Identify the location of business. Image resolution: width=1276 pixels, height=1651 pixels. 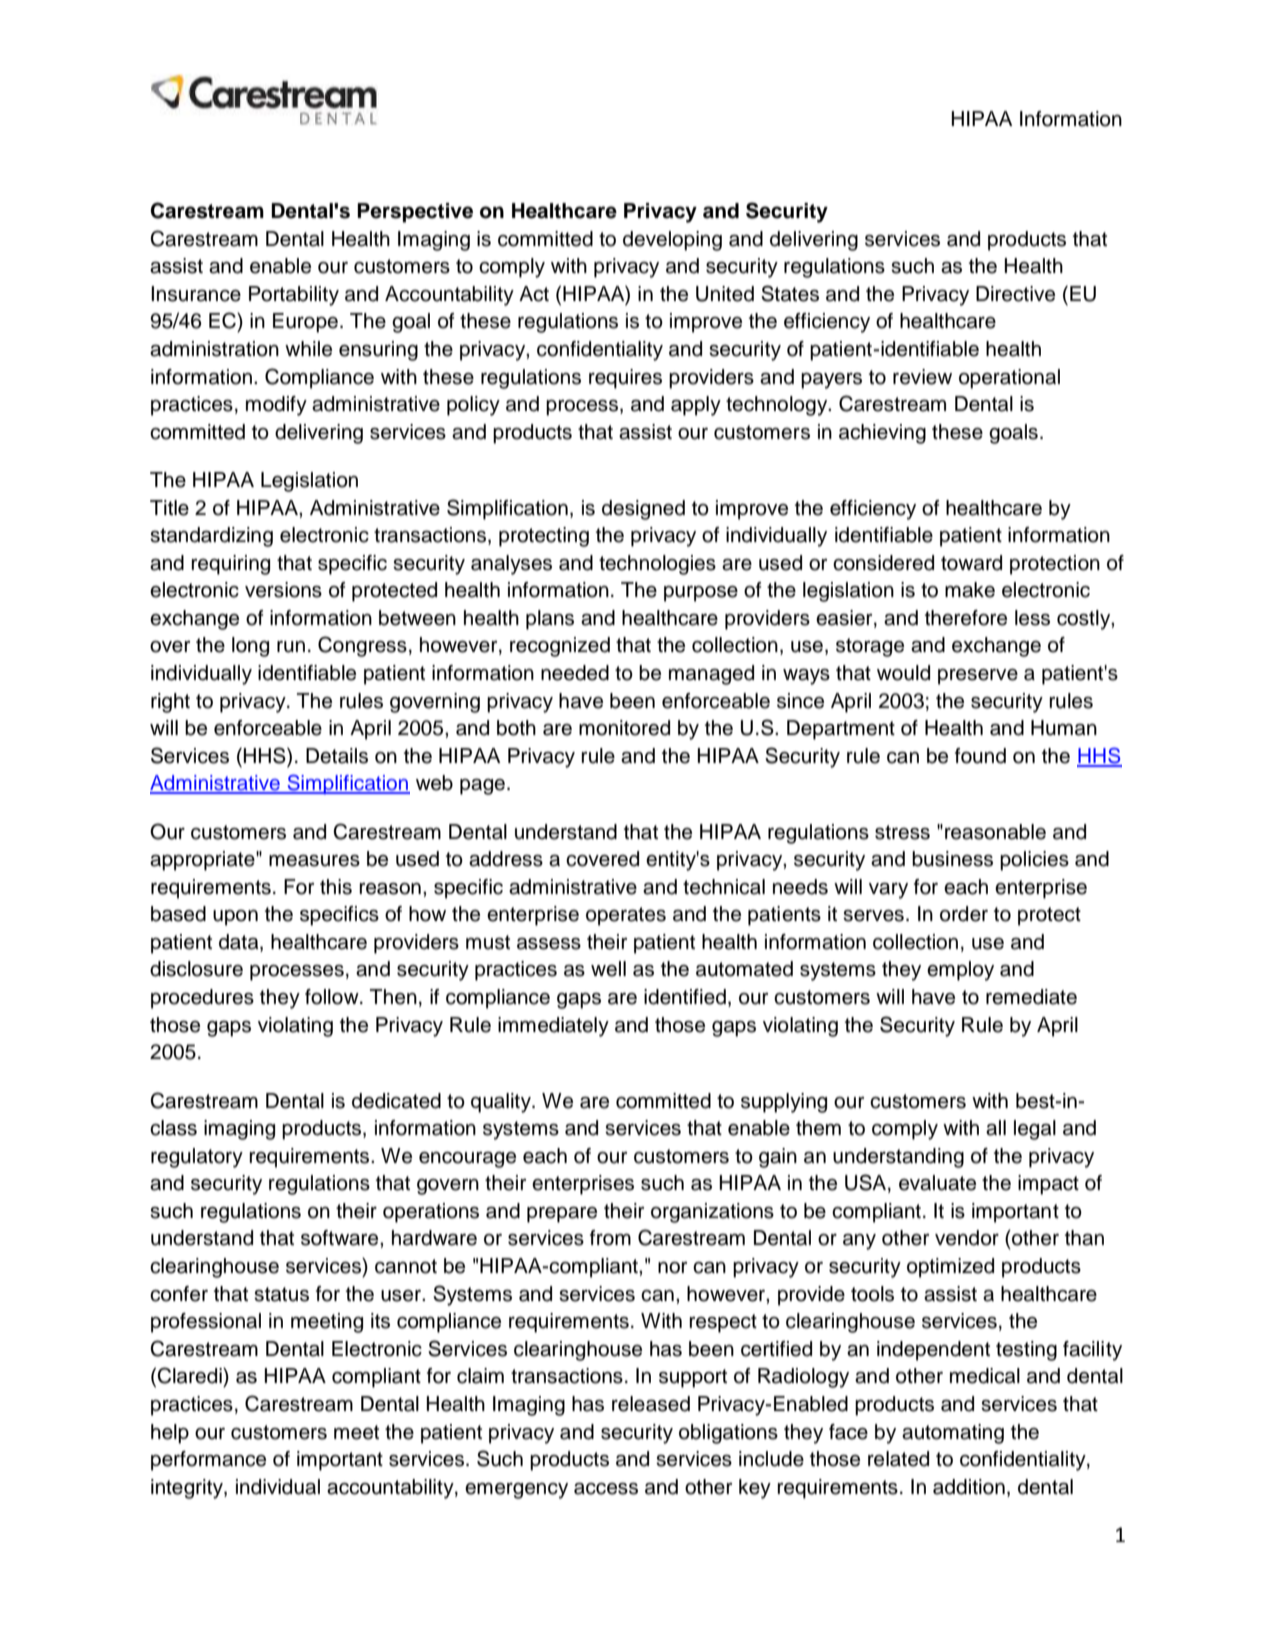
(952, 859).
